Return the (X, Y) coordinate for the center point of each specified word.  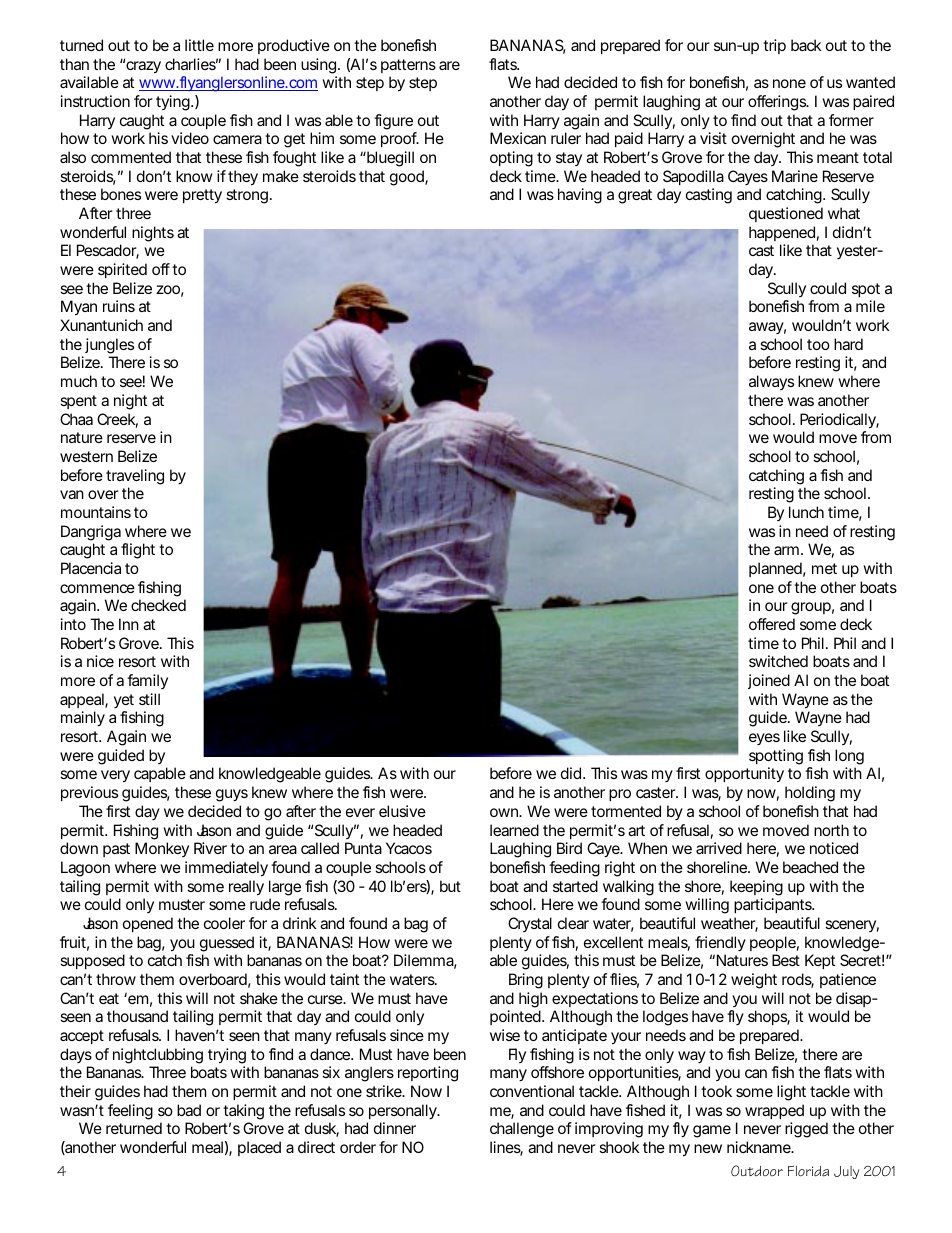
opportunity (744, 775)
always (771, 382)
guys (232, 795)
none (789, 83)
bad (189, 1110)
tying (174, 103)
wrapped (774, 1113)
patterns (408, 66)
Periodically (839, 421)
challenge (522, 1130)
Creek (117, 420)
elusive (402, 811)
